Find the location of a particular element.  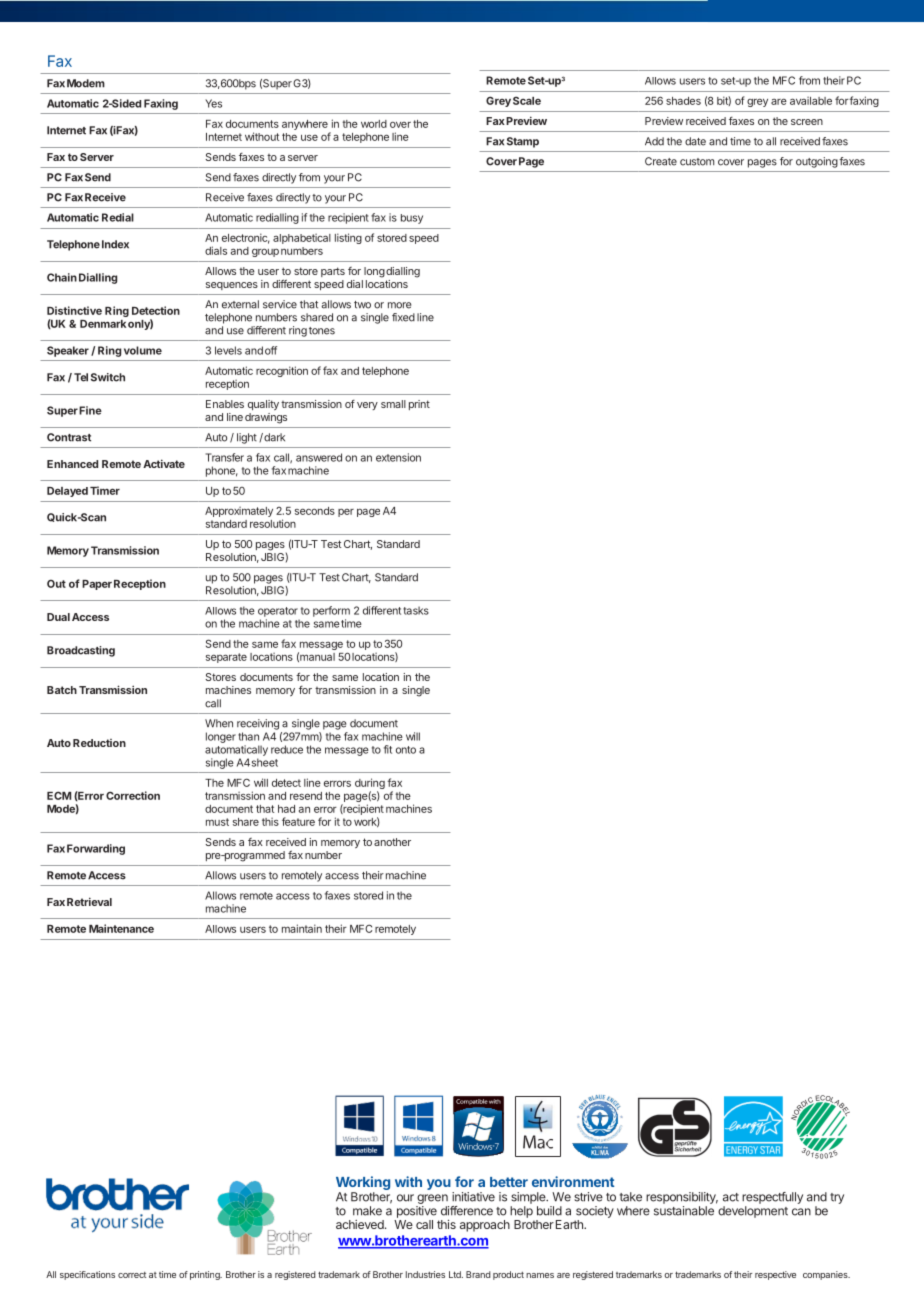

world is located at coordinates (374, 124).
